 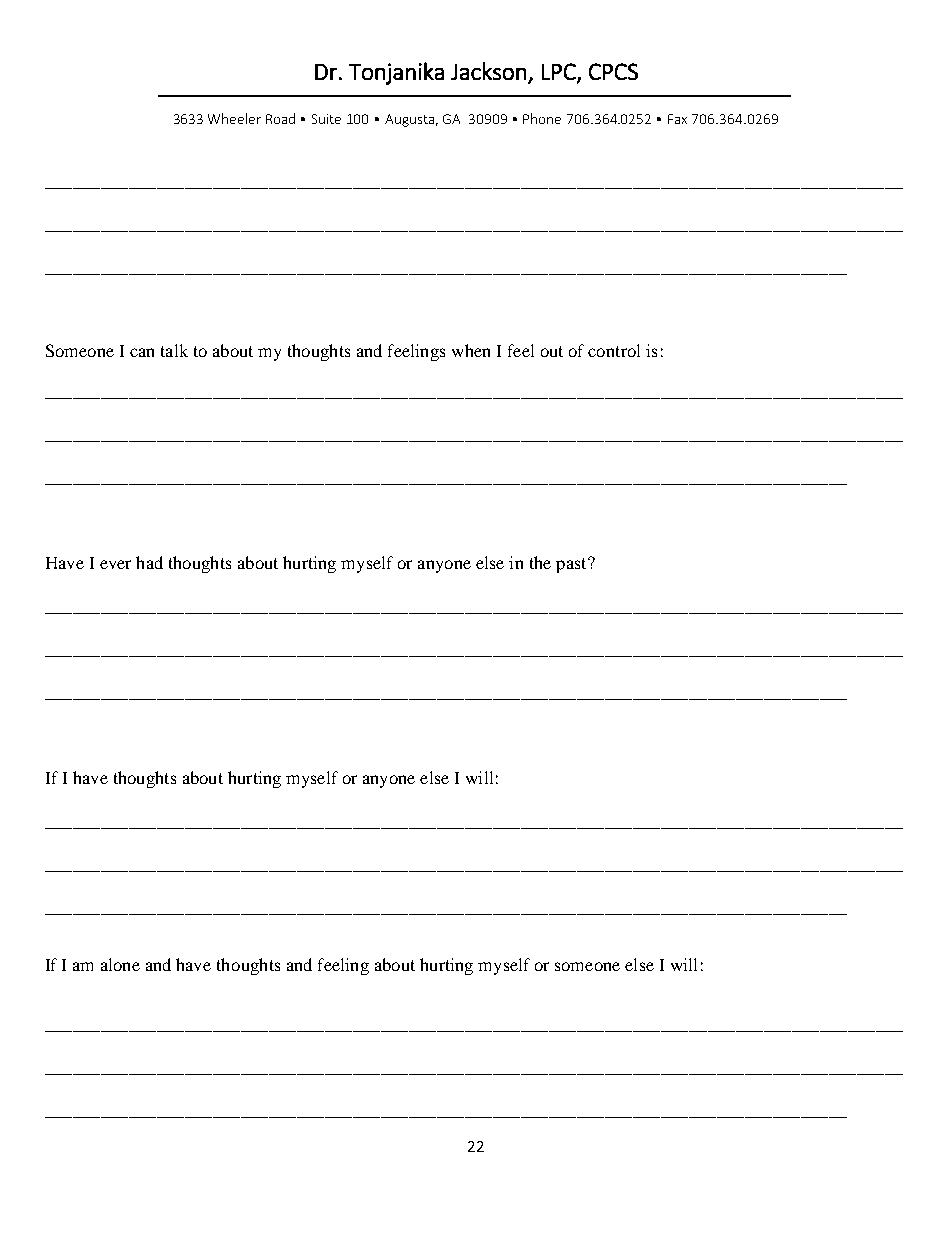 I want to click on had, so click(x=149, y=562).
